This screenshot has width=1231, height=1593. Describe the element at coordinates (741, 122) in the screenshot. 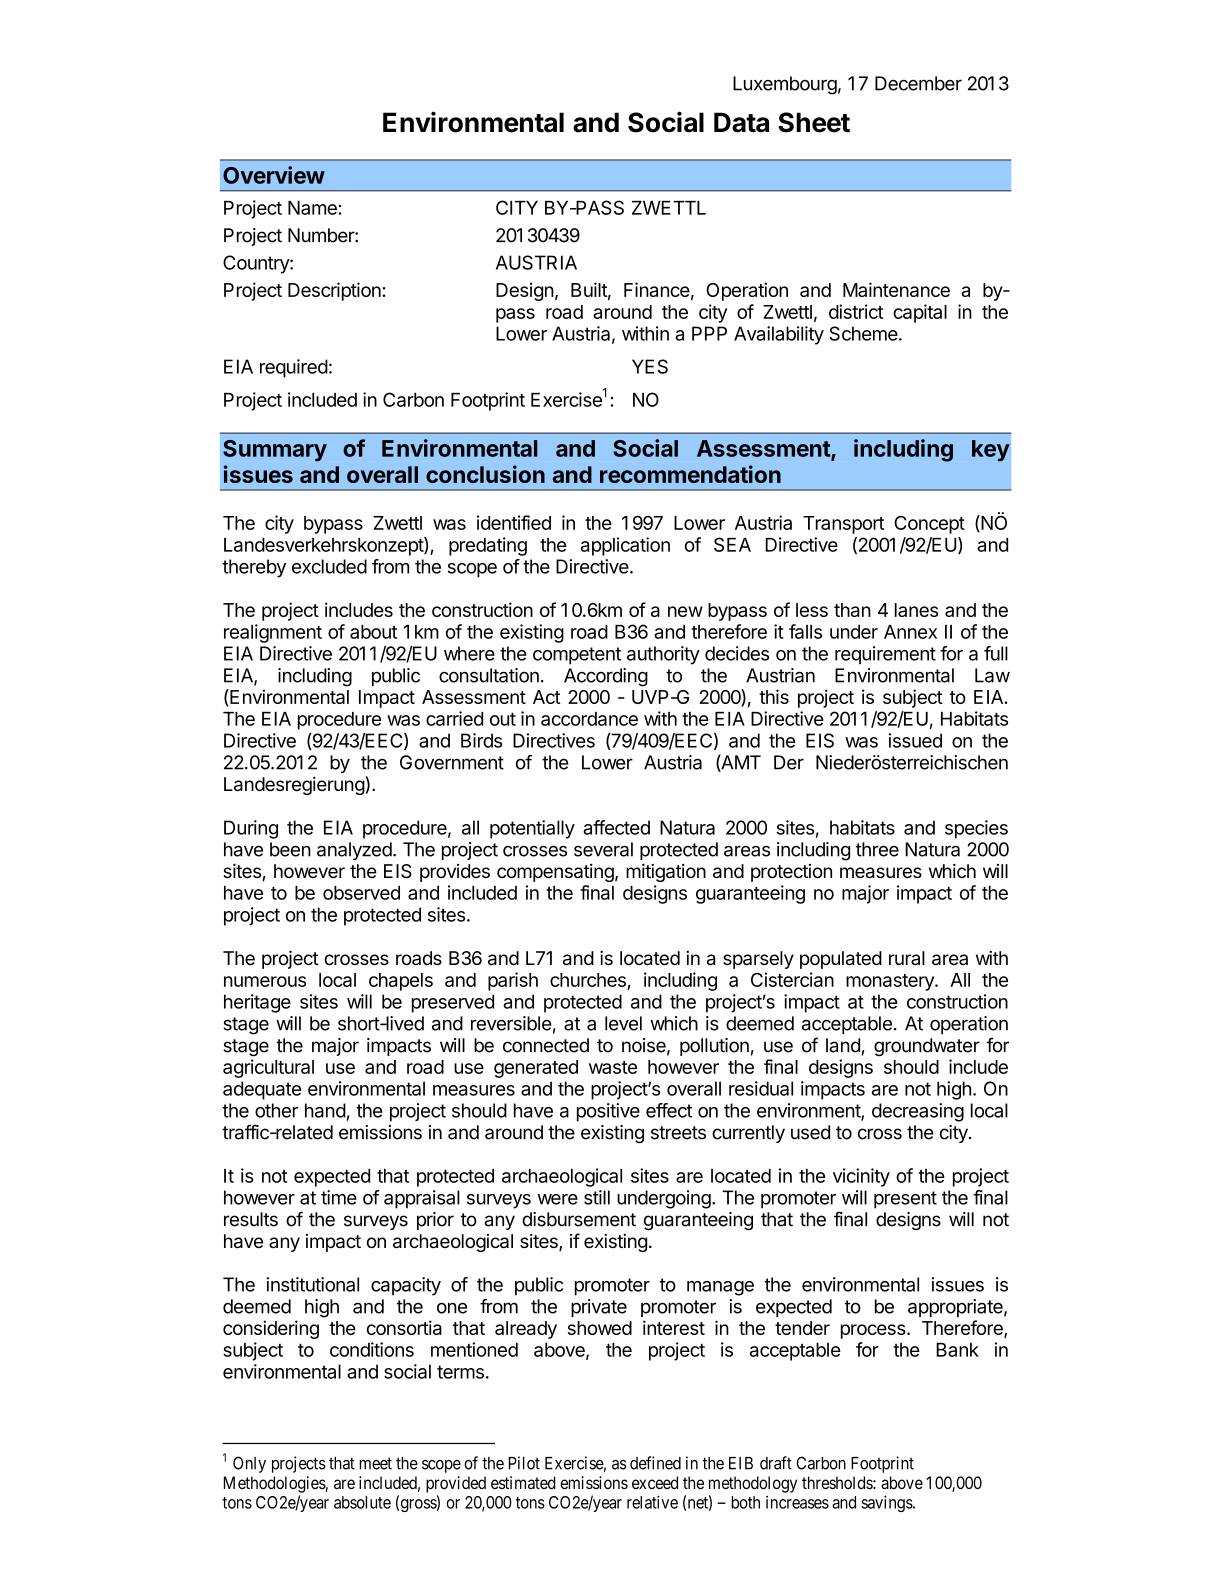

I see `Data` at that location.
